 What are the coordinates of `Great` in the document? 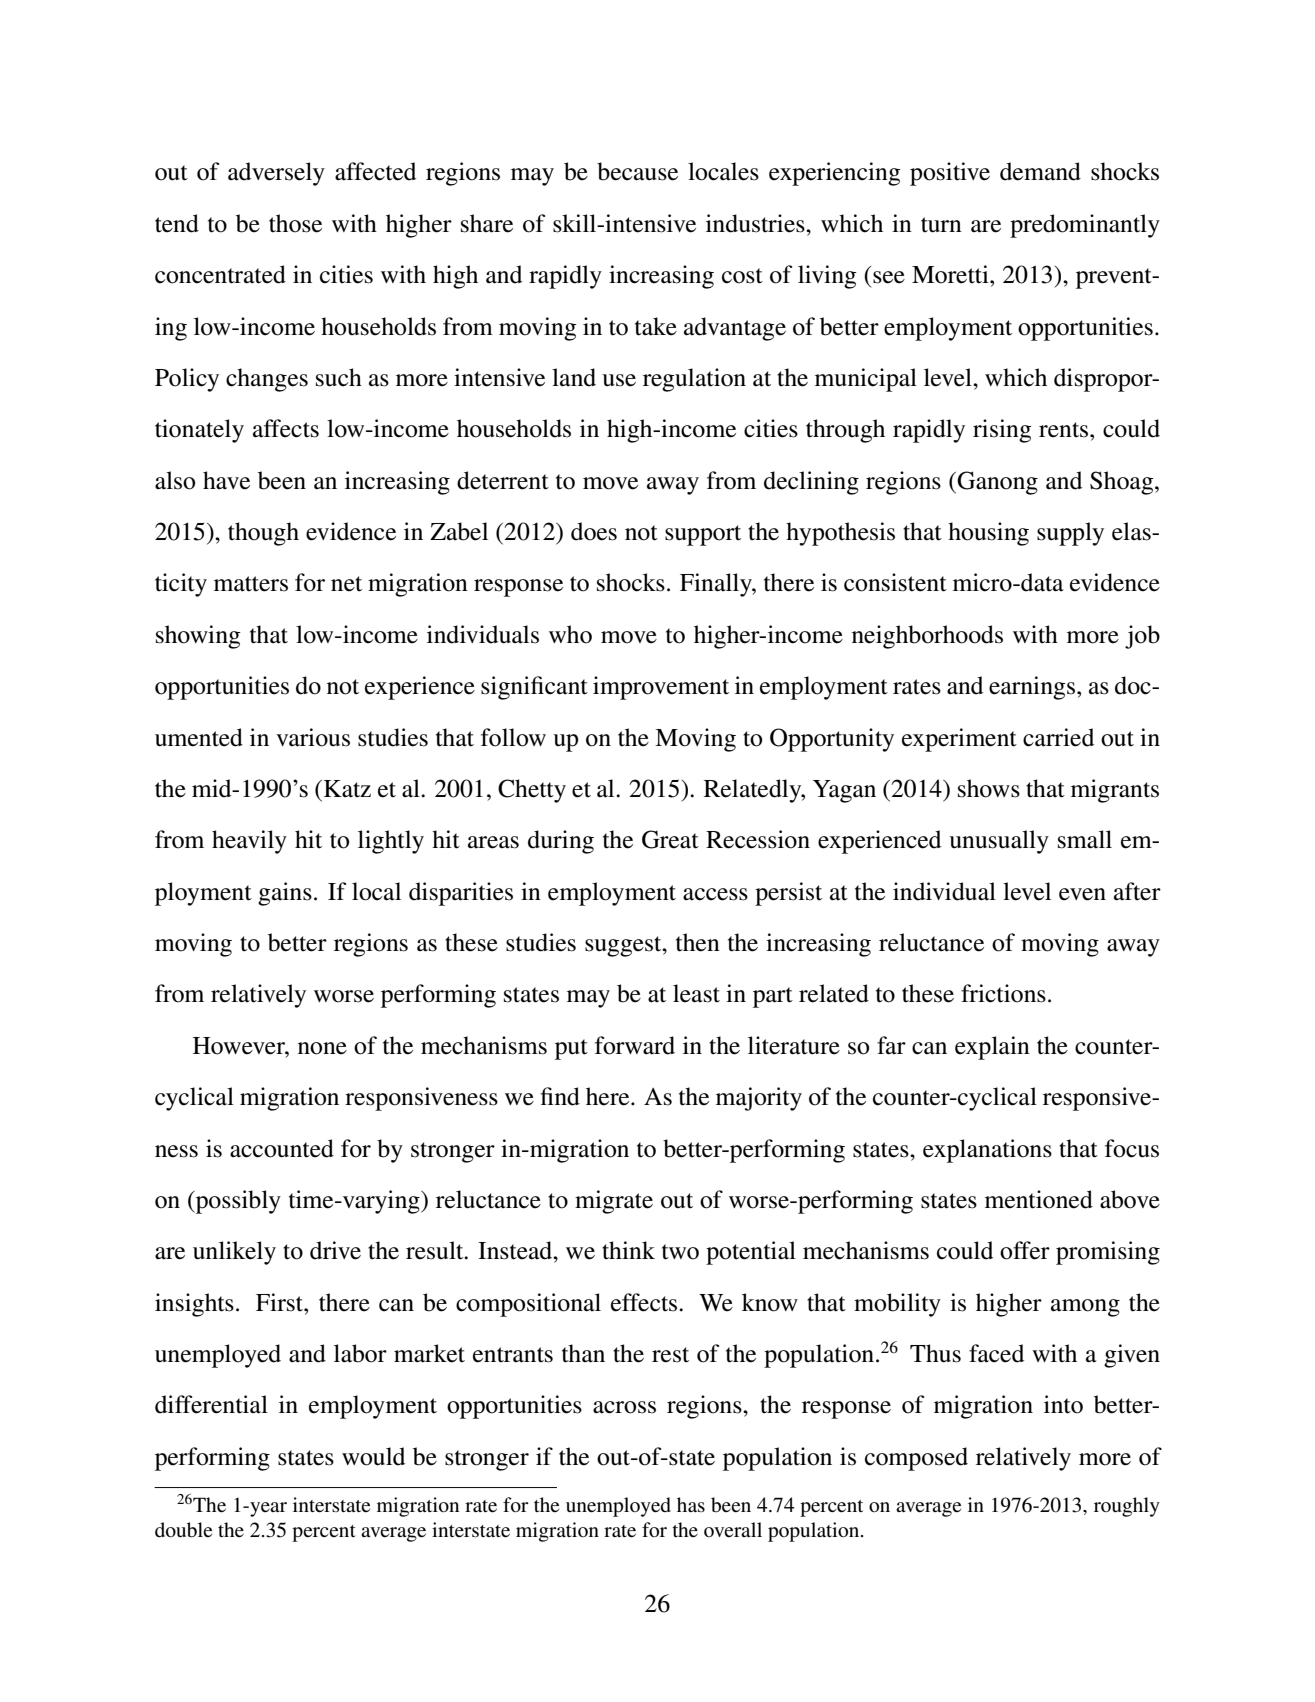 It's located at (670, 839).
